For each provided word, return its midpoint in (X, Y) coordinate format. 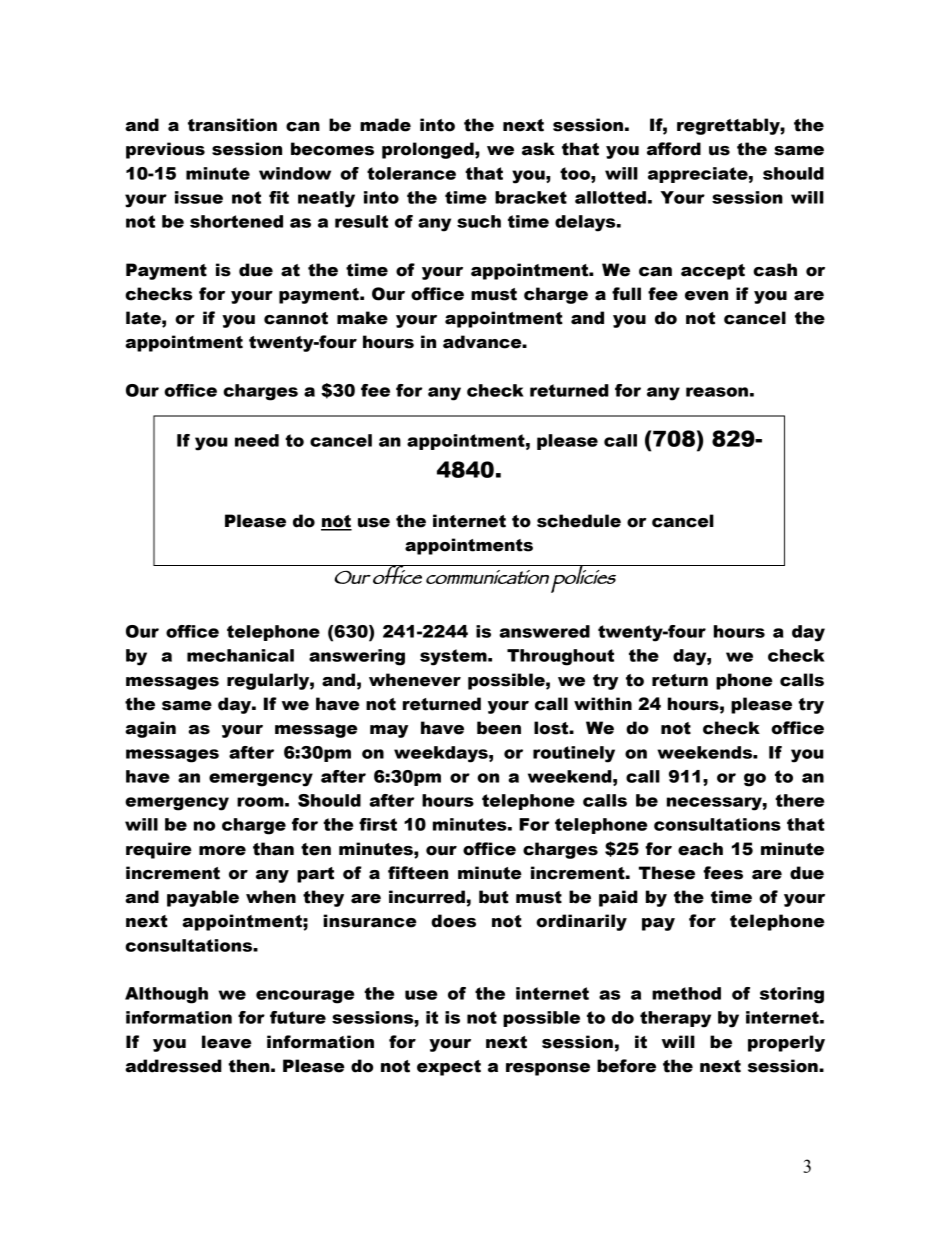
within (603, 704)
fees (723, 873)
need (257, 440)
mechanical (240, 655)
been (499, 728)
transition (232, 125)
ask (538, 149)
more (222, 851)
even (706, 296)
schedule (579, 521)
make (362, 318)
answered (544, 631)
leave (227, 1042)
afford (674, 149)
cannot (296, 318)
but (494, 897)
